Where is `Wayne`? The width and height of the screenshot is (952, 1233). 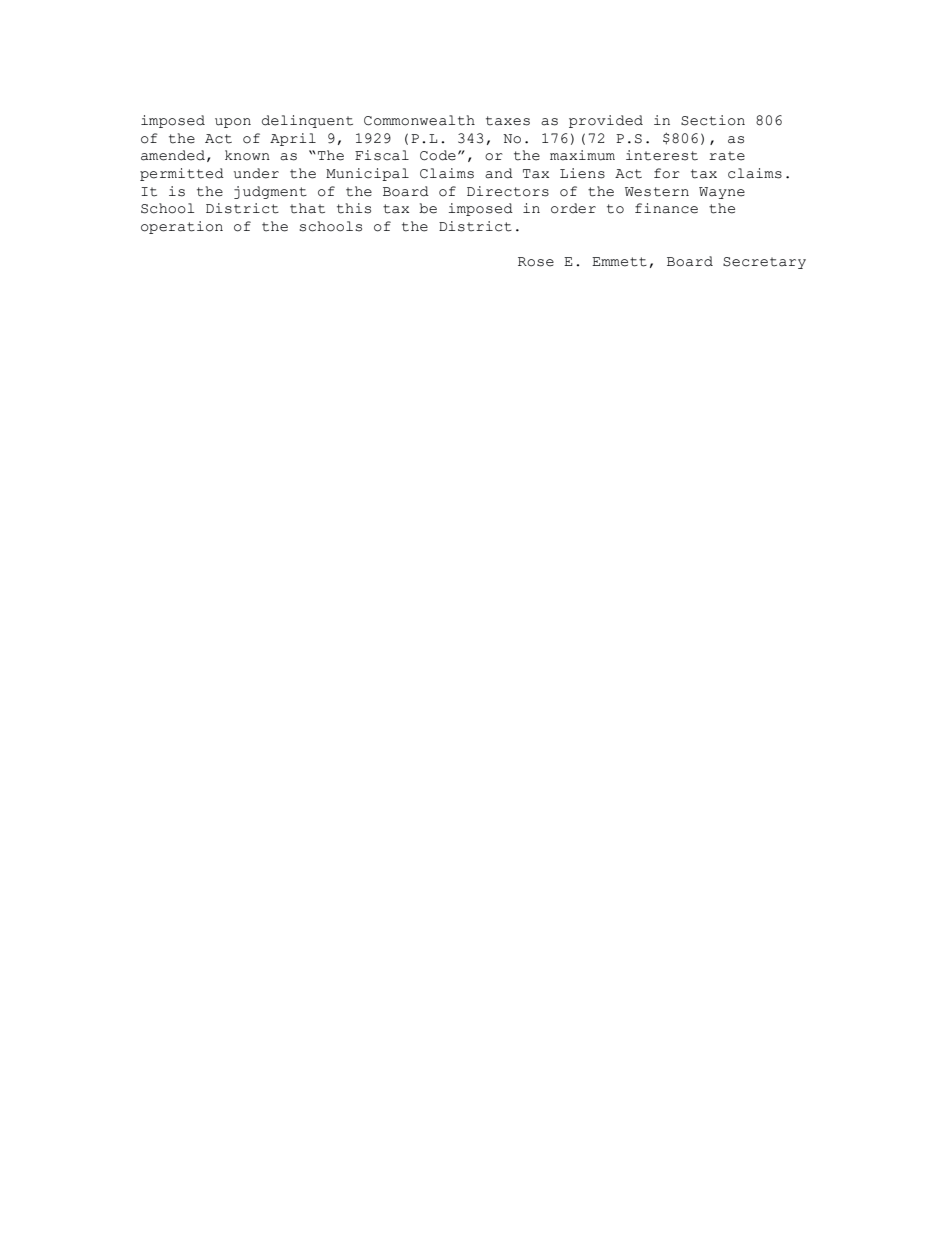 Wayne is located at coordinates (722, 193).
